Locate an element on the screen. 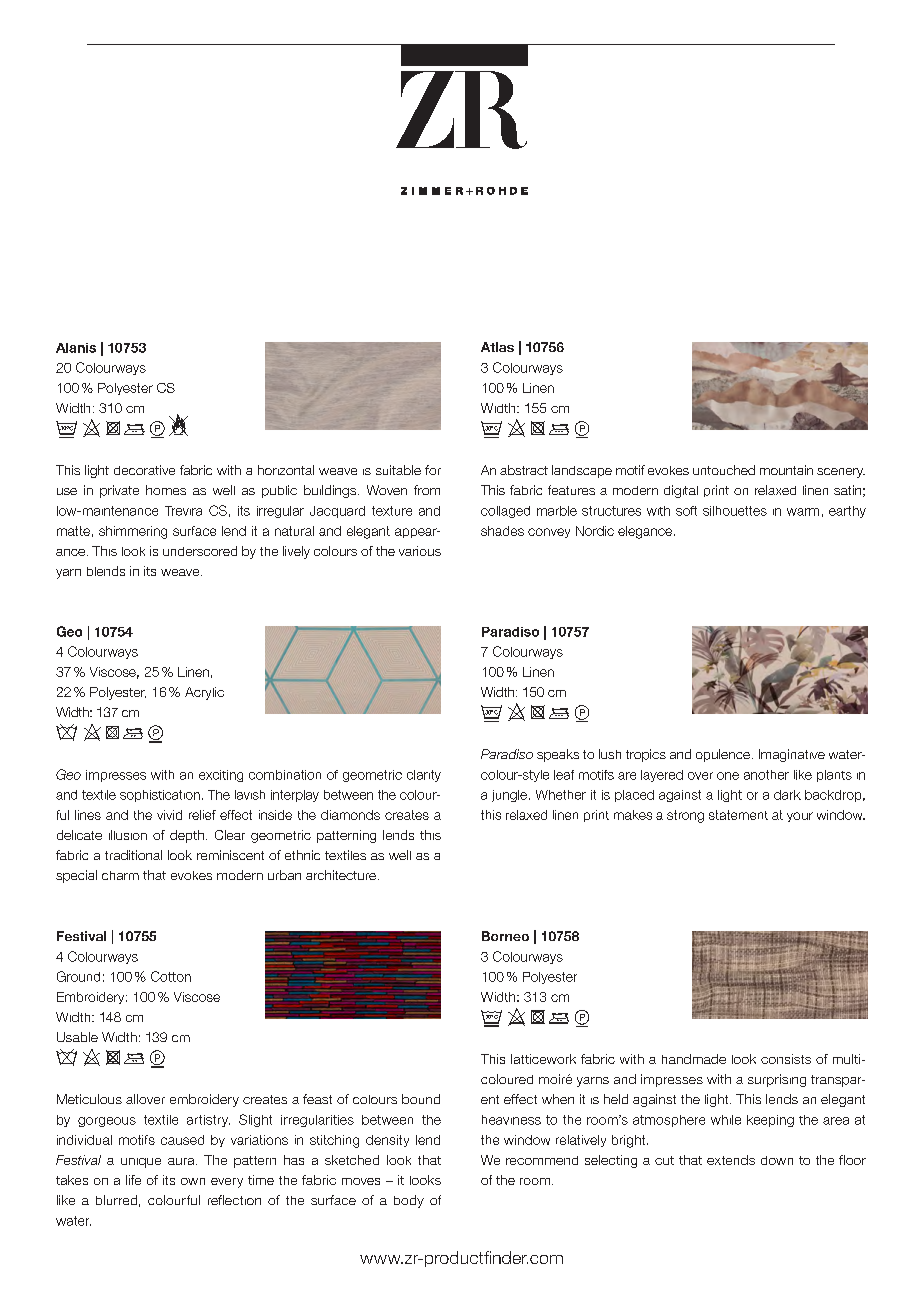 This screenshot has width=924, height=1308. traditional is located at coordinates (133, 855).
